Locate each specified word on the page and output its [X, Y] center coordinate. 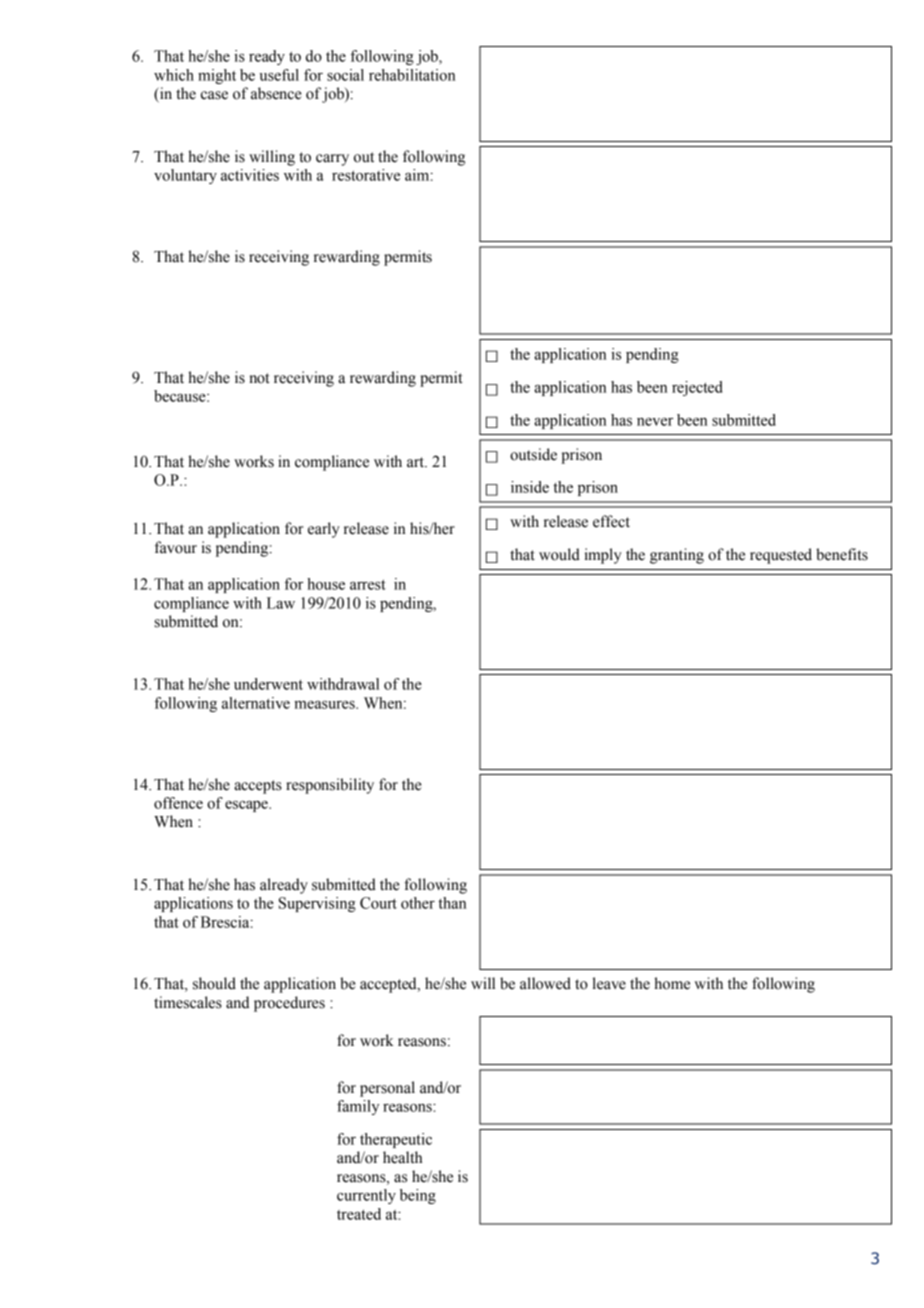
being [418, 1196]
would [559, 554]
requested [781, 556]
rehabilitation [412, 75]
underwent [268, 684]
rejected [697, 388]
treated [359, 1214]
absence [276, 93]
